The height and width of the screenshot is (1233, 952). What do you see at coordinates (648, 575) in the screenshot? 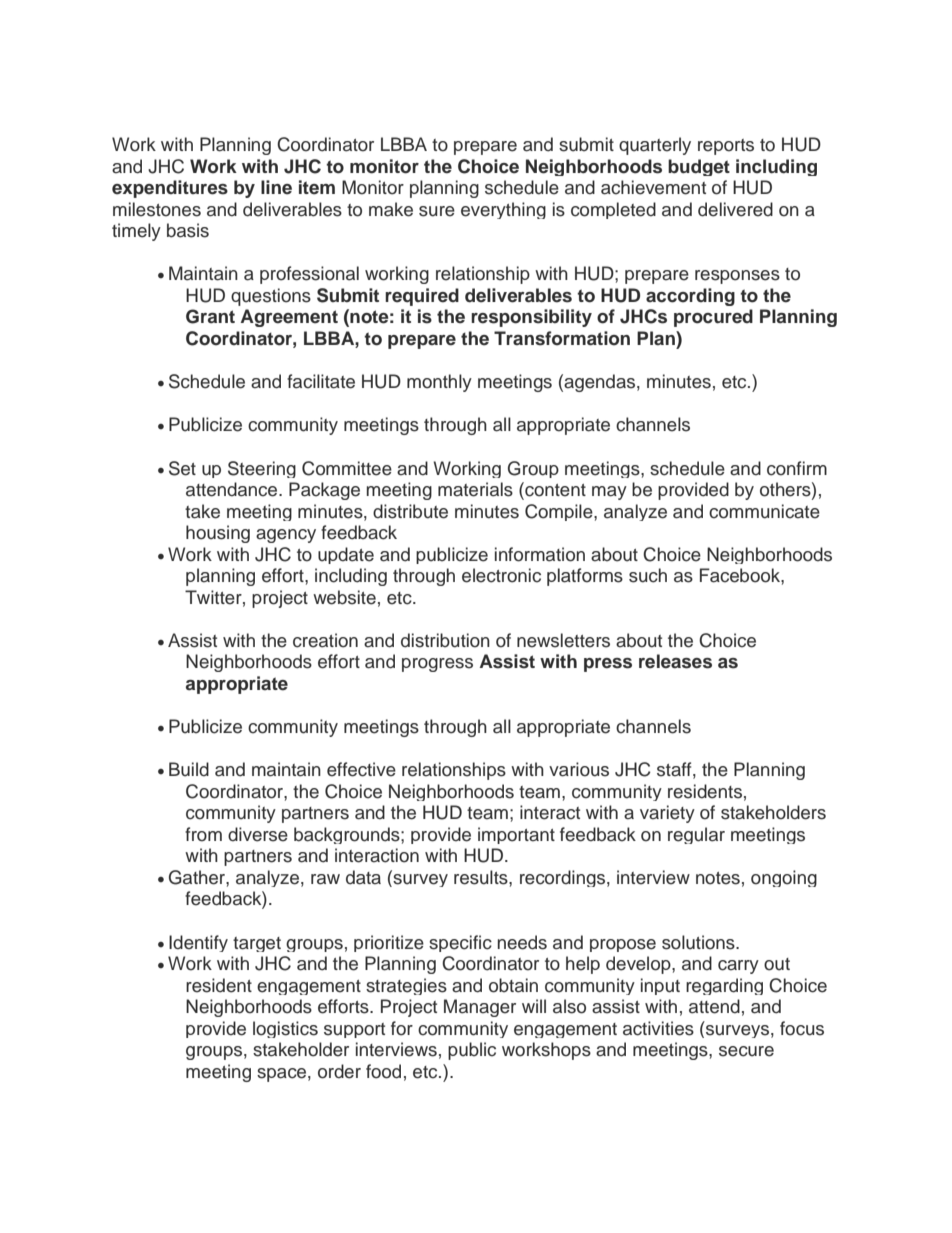
I see `such` at bounding box center [648, 575].
